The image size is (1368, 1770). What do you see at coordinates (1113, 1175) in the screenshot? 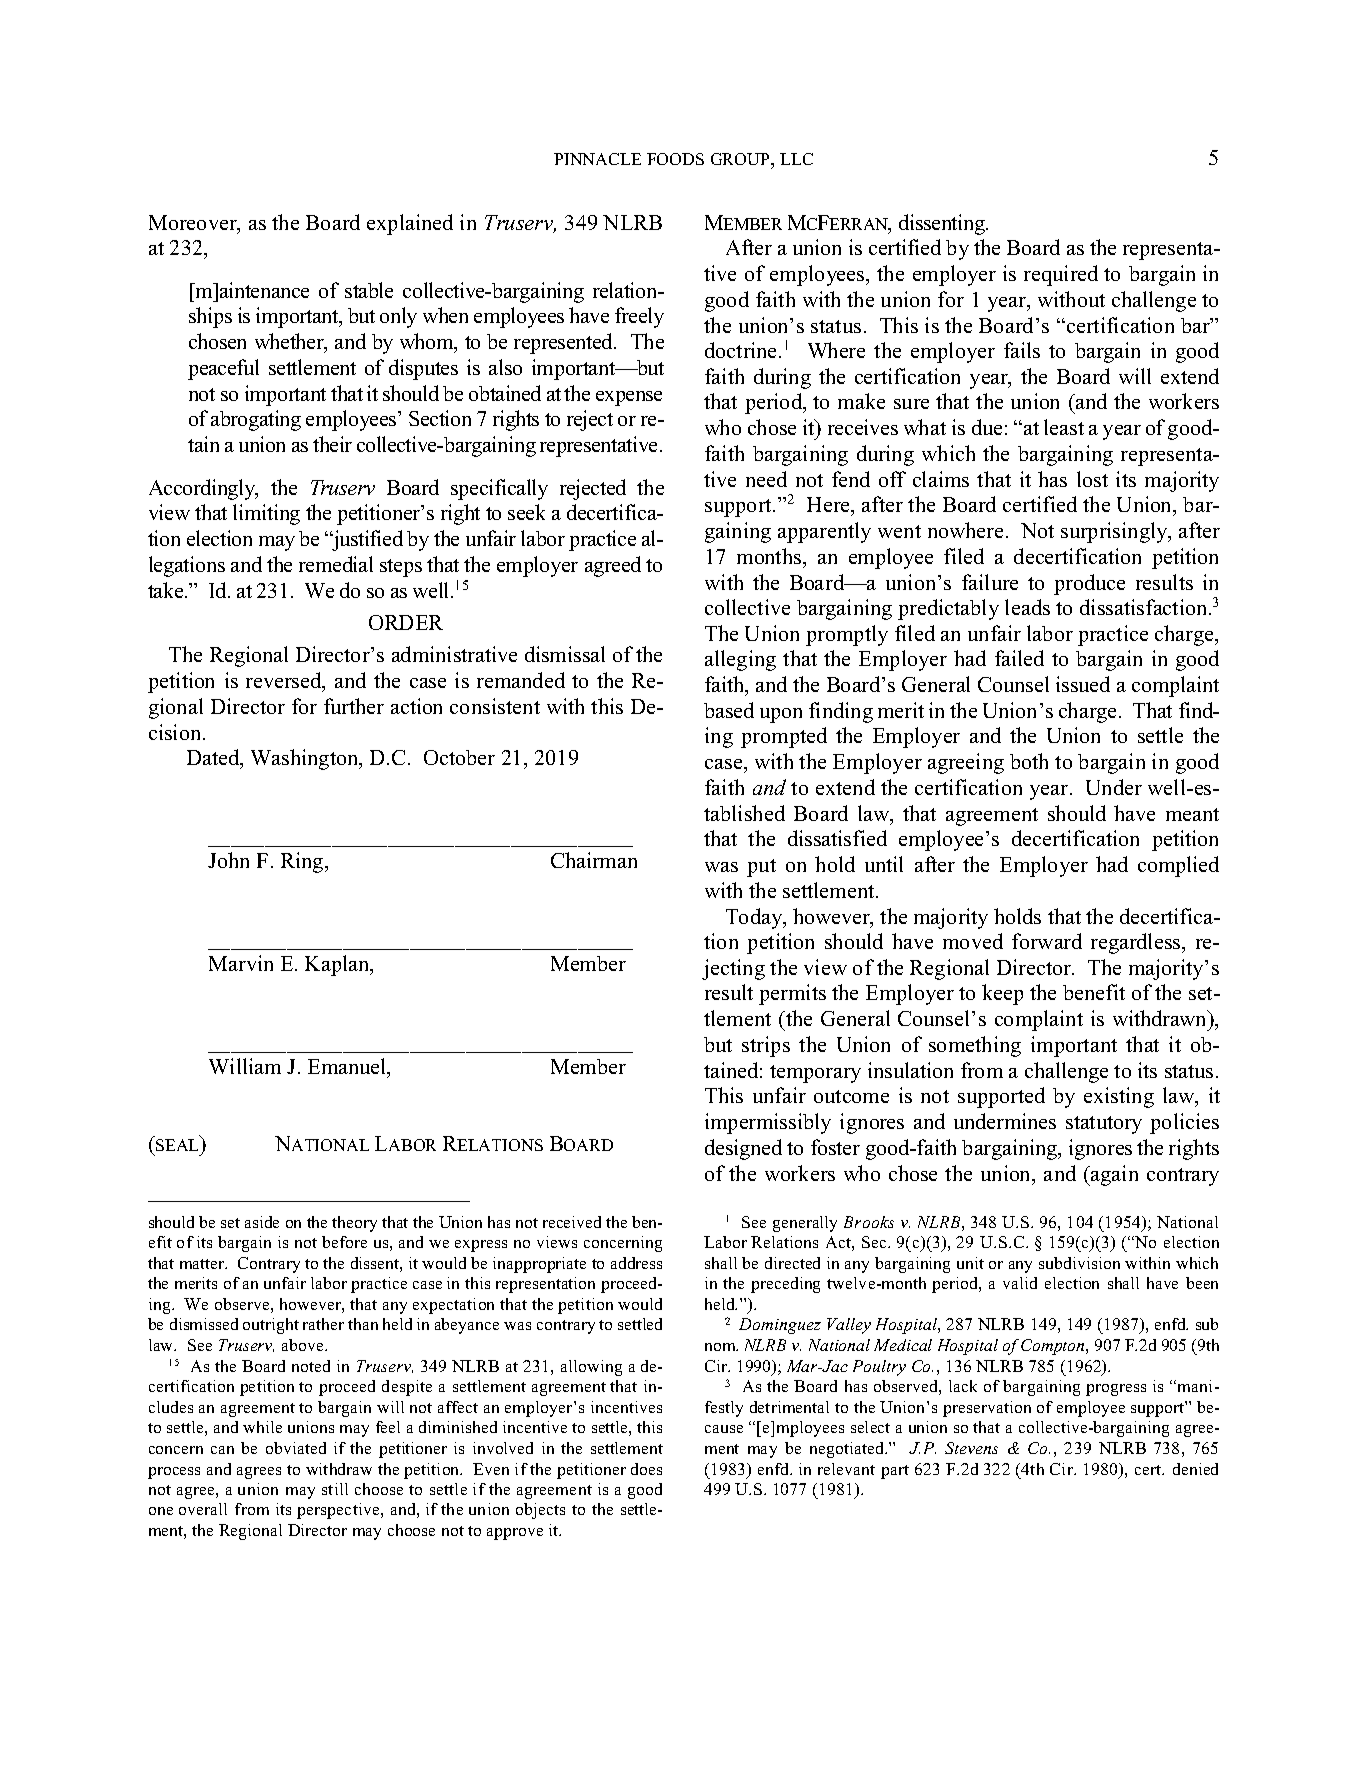
I see `again` at bounding box center [1113, 1175].
